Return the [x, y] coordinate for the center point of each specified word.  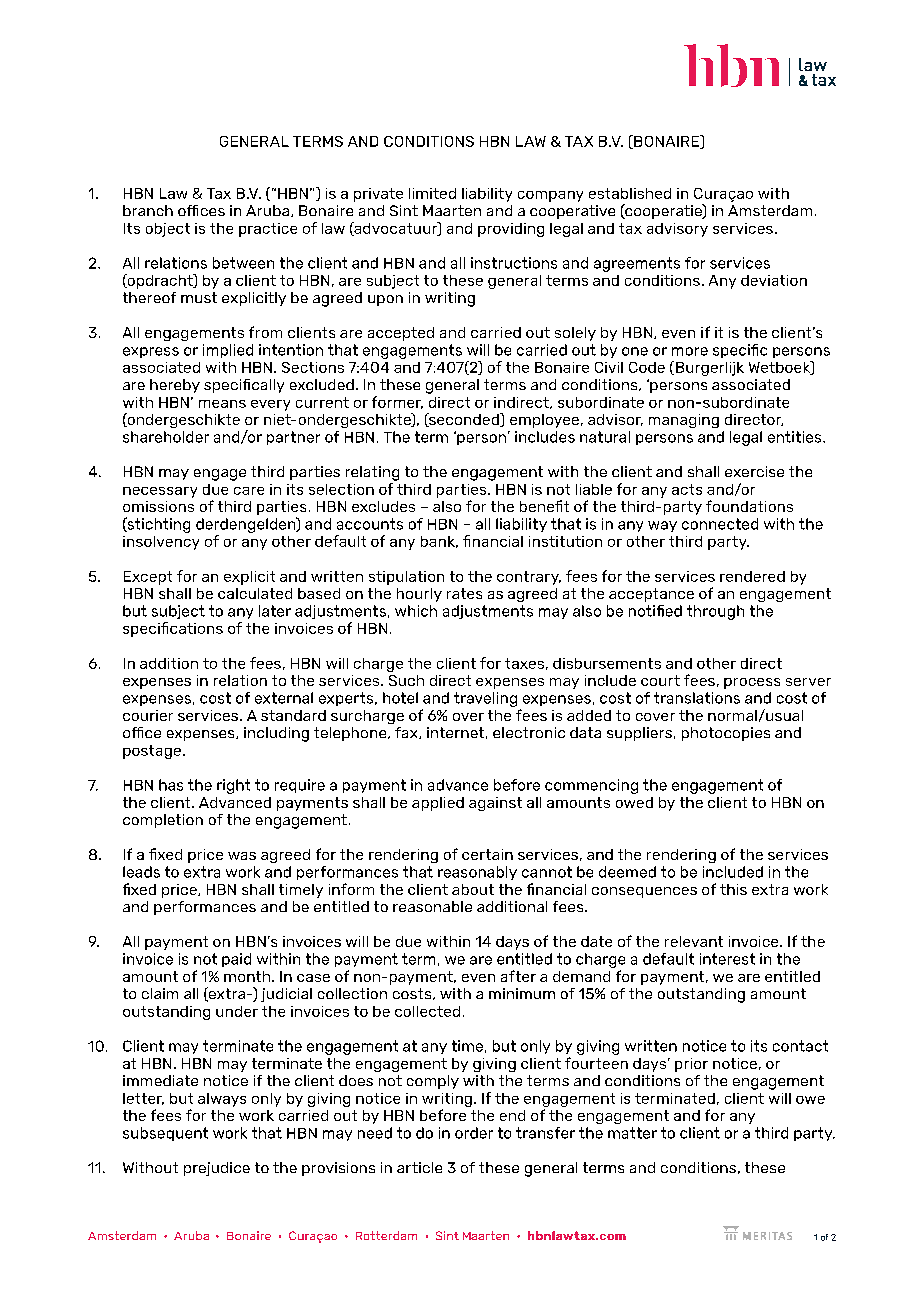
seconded [464, 420]
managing [684, 421]
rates [464, 593]
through [715, 612]
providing [511, 230]
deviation [774, 280]
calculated [255, 593]
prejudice [217, 1169]
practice [268, 230]
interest [727, 959]
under [237, 1011]
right [233, 786]
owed [634, 802]
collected [427, 1011]
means [222, 404]
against [495, 804]
